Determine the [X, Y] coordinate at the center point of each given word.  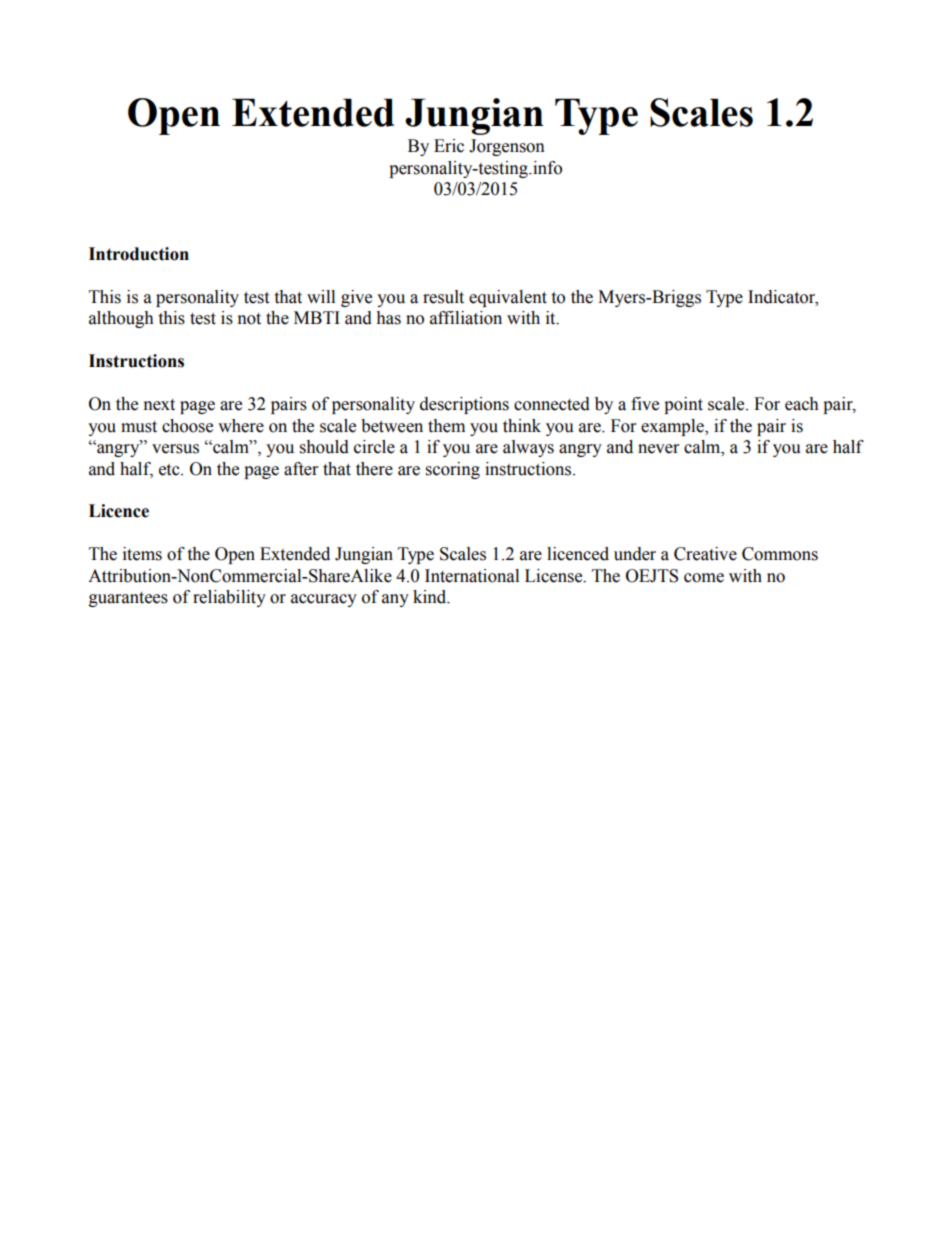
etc [170, 470]
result [443, 297]
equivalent [508, 298]
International [472, 576]
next [159, 405]
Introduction [139, 254]
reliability [229, 598]
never [658, 449]
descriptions [464, 405]
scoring [453, 470]
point [683, 405]
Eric [449, 146]
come [704, 578]
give [356, 298]
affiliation [466, 318]
